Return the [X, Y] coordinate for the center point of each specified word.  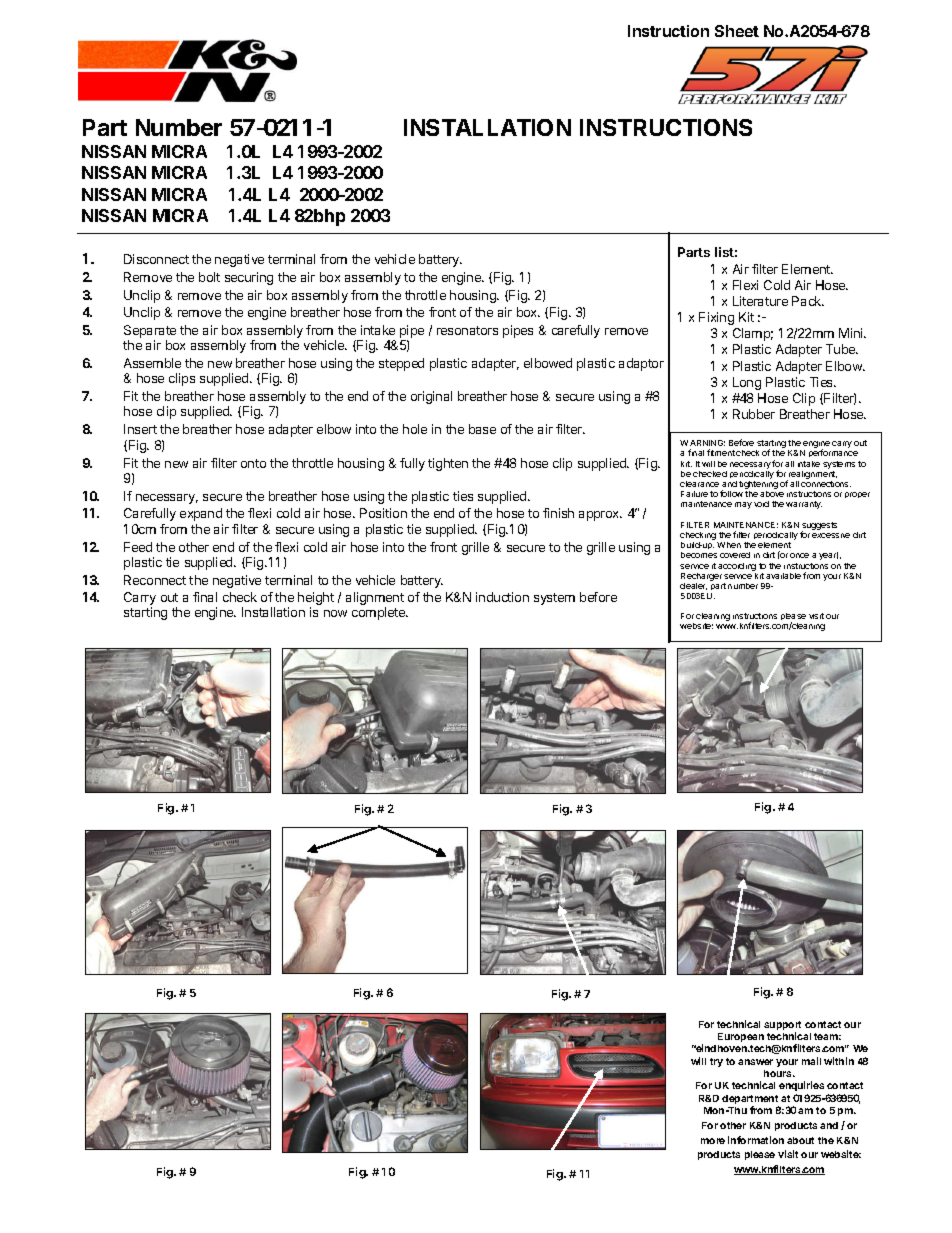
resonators [467, 330]
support [782, 1027]
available [783, 576]
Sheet [737, 31]
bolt [209, 277]
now [335, 613]
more [713, 1141]
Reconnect [155, 580]
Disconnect [156, 259]
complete [380, 613]
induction [502, 597]
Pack [808, 301]
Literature [760, 301]
